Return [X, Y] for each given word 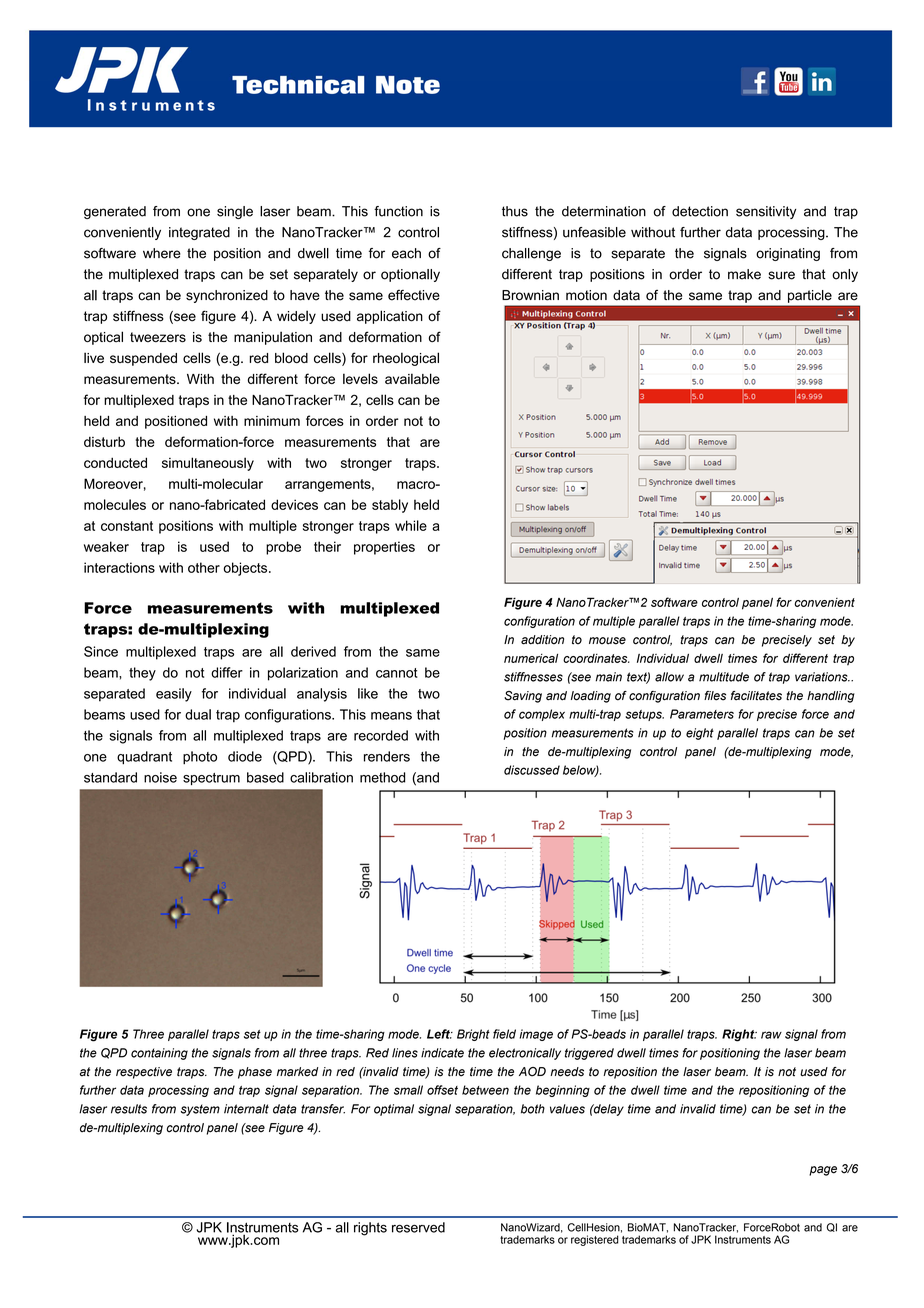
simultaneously [208, 464]
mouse [607, 641]
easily [174, 695]
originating [788, 254]
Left [439, 1034]
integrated [199, 233]
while [411, 525]
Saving [523, 697]
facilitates [756, 696]
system [200, 1110]
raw [771, 1035]
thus [515, 211]
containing [159, 1054]
